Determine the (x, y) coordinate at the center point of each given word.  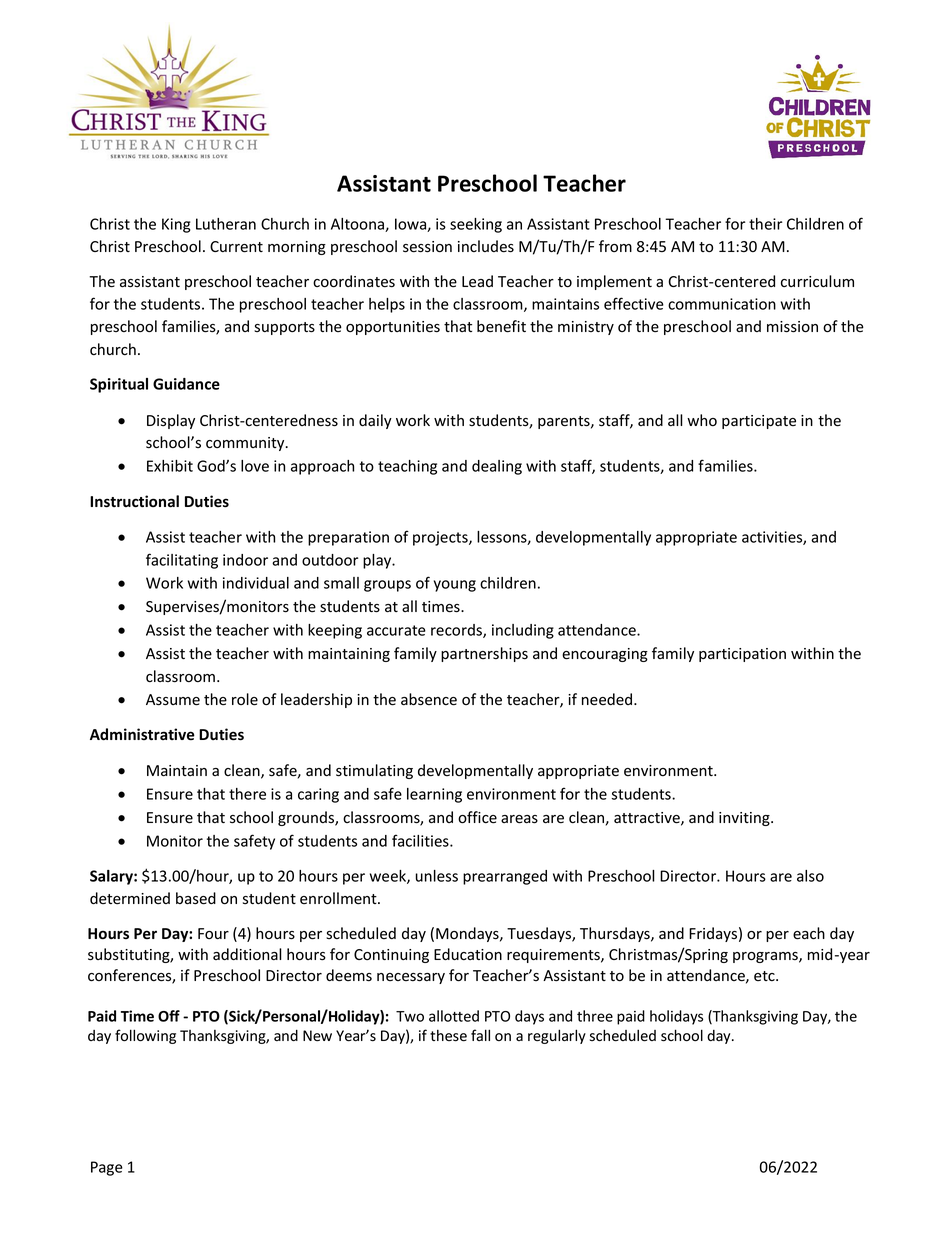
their (765, 224)
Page (107, 1168)
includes (486, 246)
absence (429, 699)
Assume (173, 700)
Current (236, 247)
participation (742, 655)
